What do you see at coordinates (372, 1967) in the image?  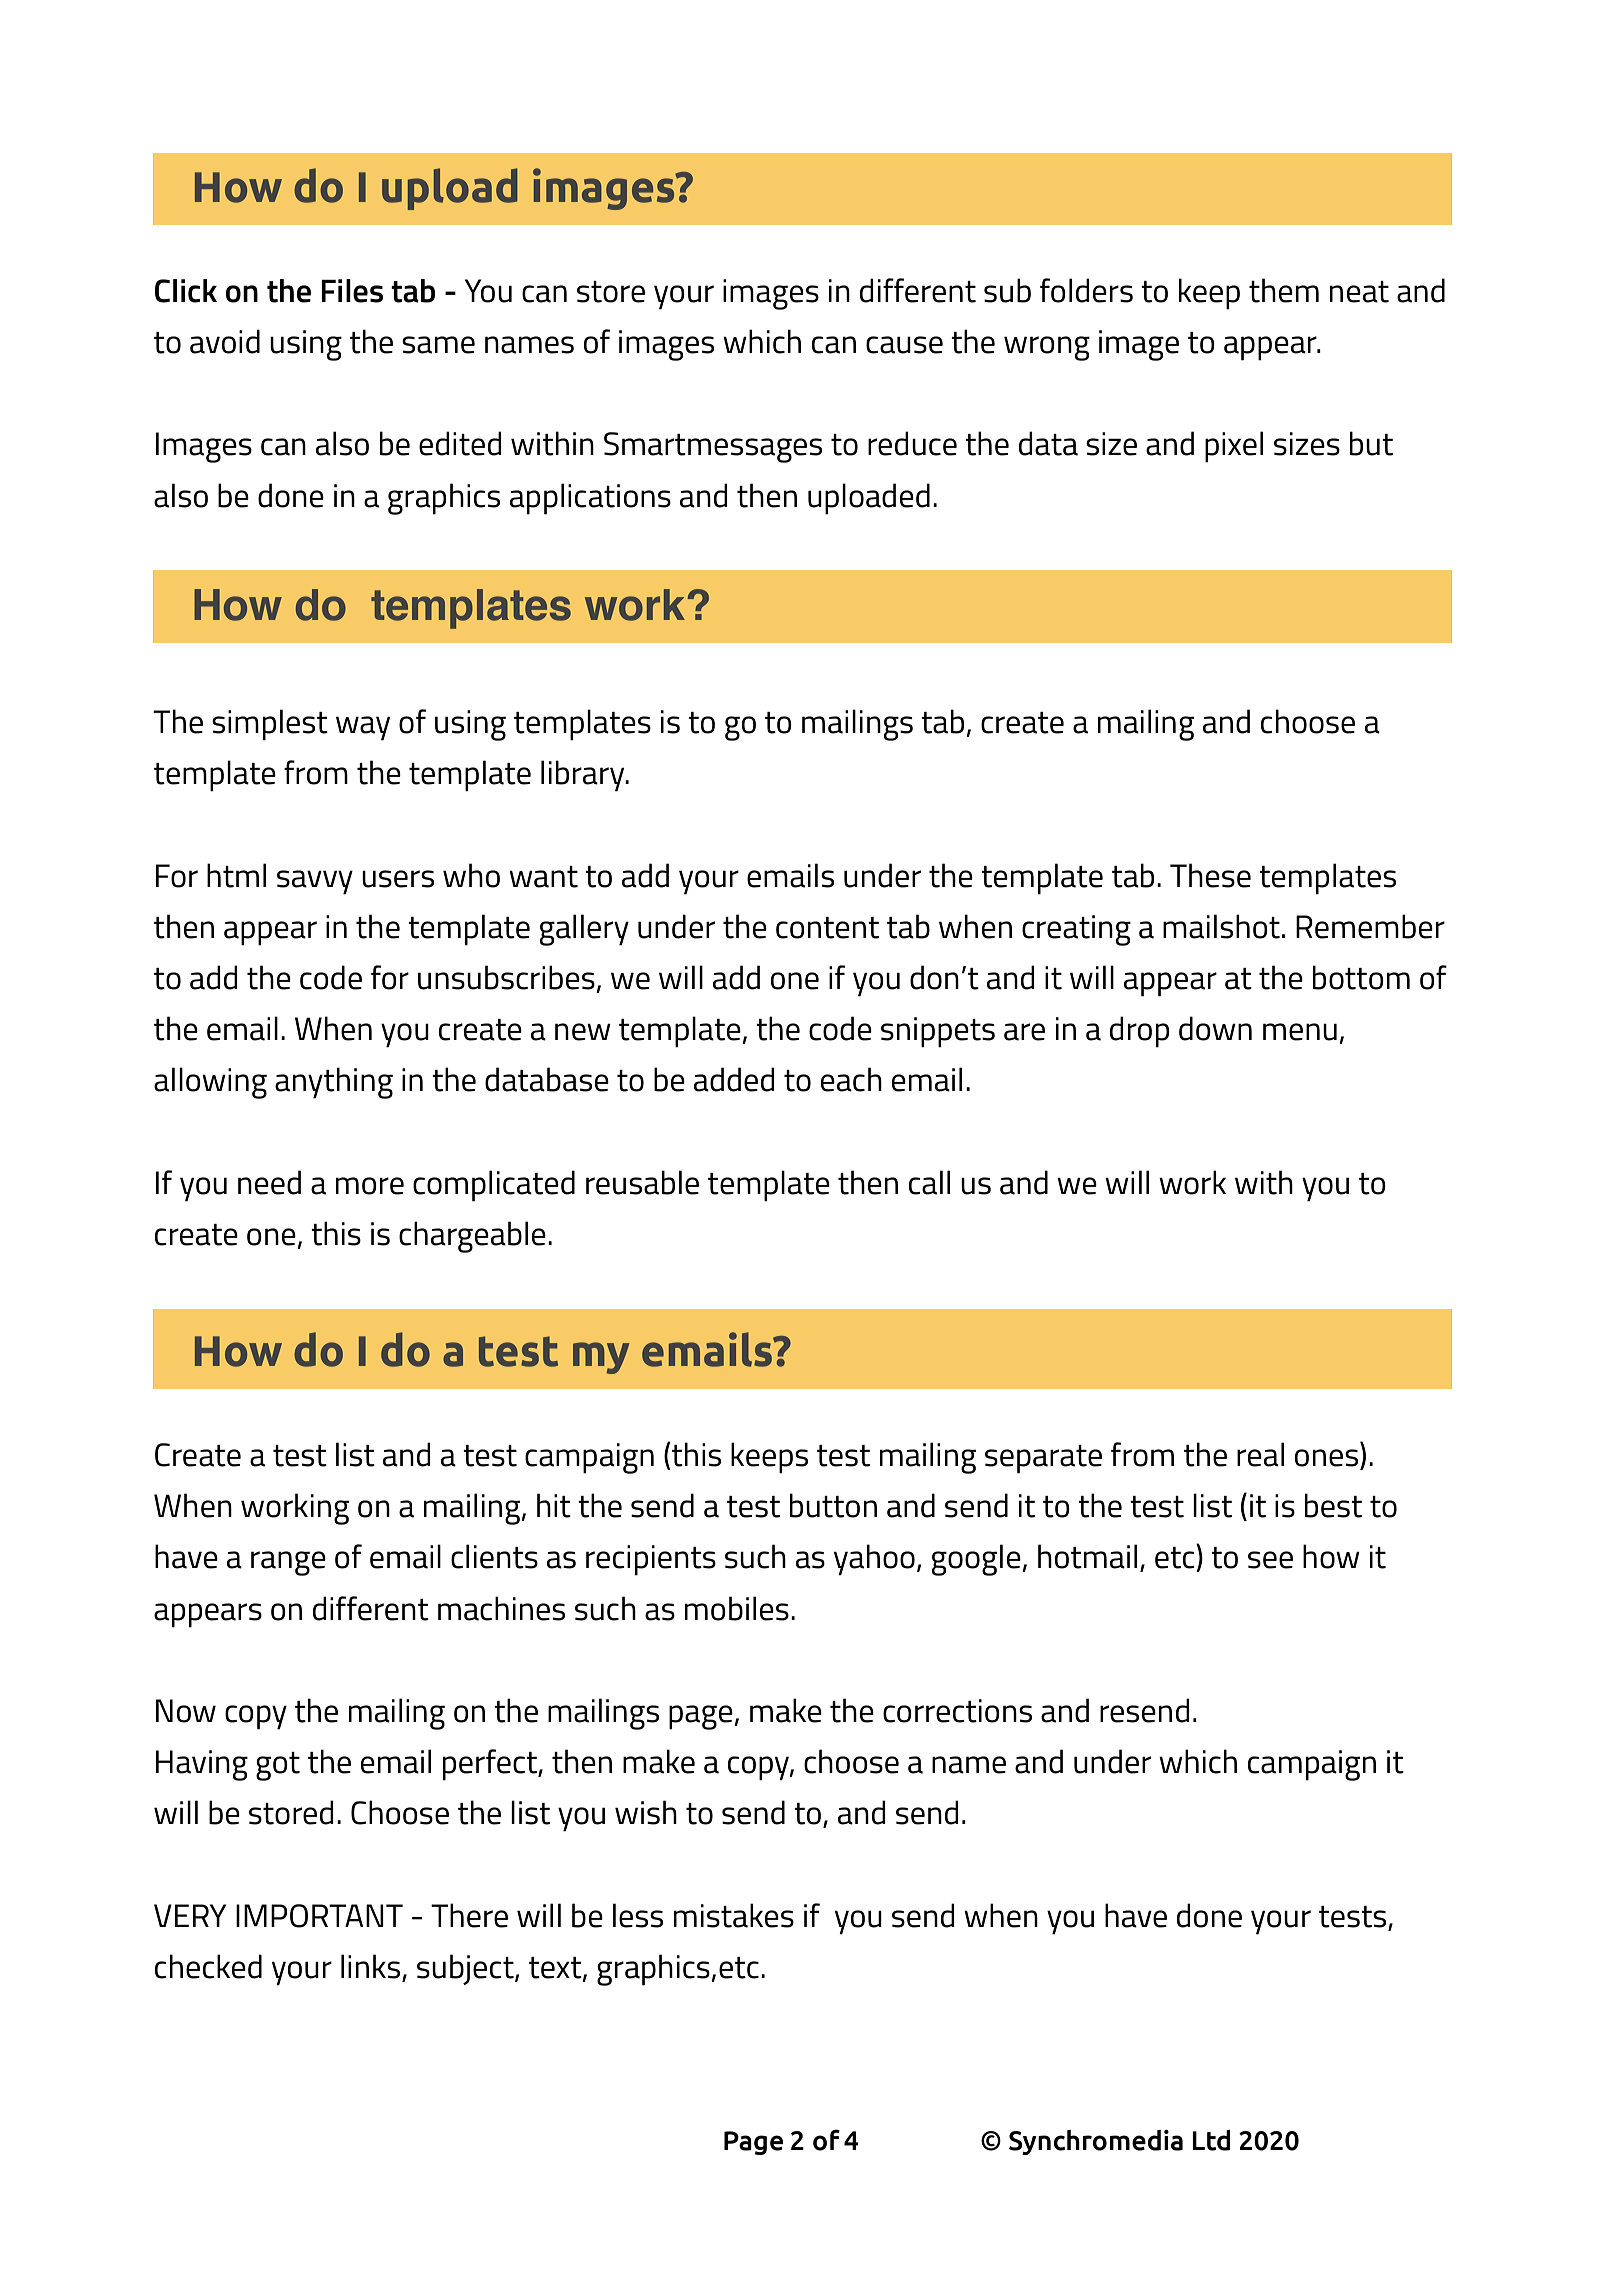 I see `links` at bounding box center [372, 1967].
